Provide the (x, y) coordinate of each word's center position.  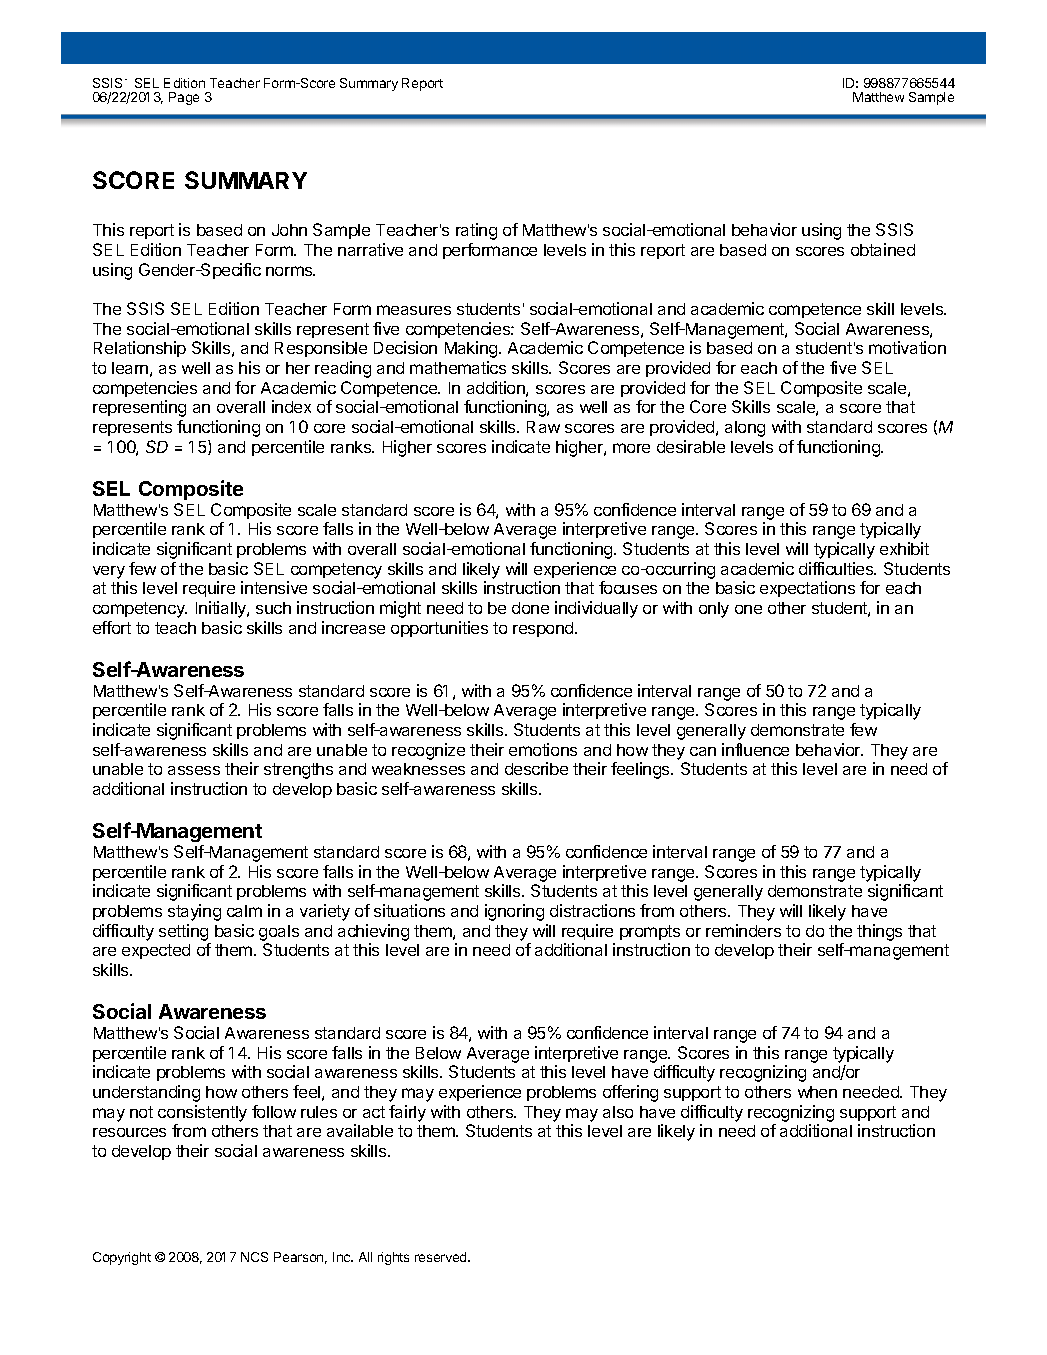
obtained (883, 249)
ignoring (514, 912)
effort (112, 627)
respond (544, 629)
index (291, 406)
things (879, 932)
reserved (442, 1257)
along (745, 429)
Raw (543, 427)
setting (183, 932)
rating (476, 231)
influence (755, 749)
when (817, 1092)
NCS (254, 1257)
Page (184, 98)
